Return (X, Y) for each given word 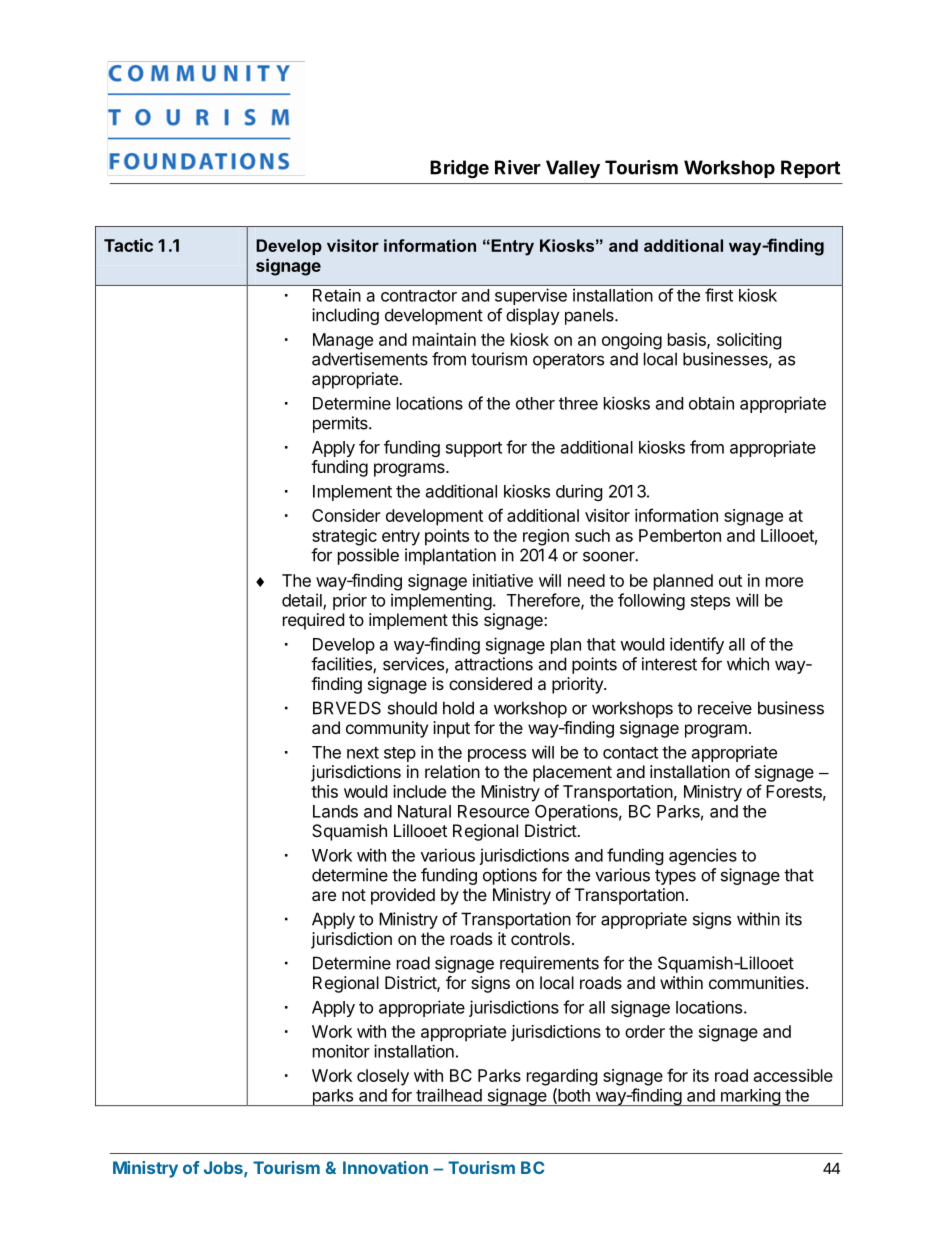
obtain (711, 403)
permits (341, 424)
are (324, 896)
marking (750, 1097)
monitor (341, 1051)
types (675, 877)
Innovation (385, 1167)
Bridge (459, 169)
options (510, 876)
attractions (494, 664)
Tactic (128, 245)
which (748, 664)
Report (810, 169)
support (474, 449)
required (313, 621)
